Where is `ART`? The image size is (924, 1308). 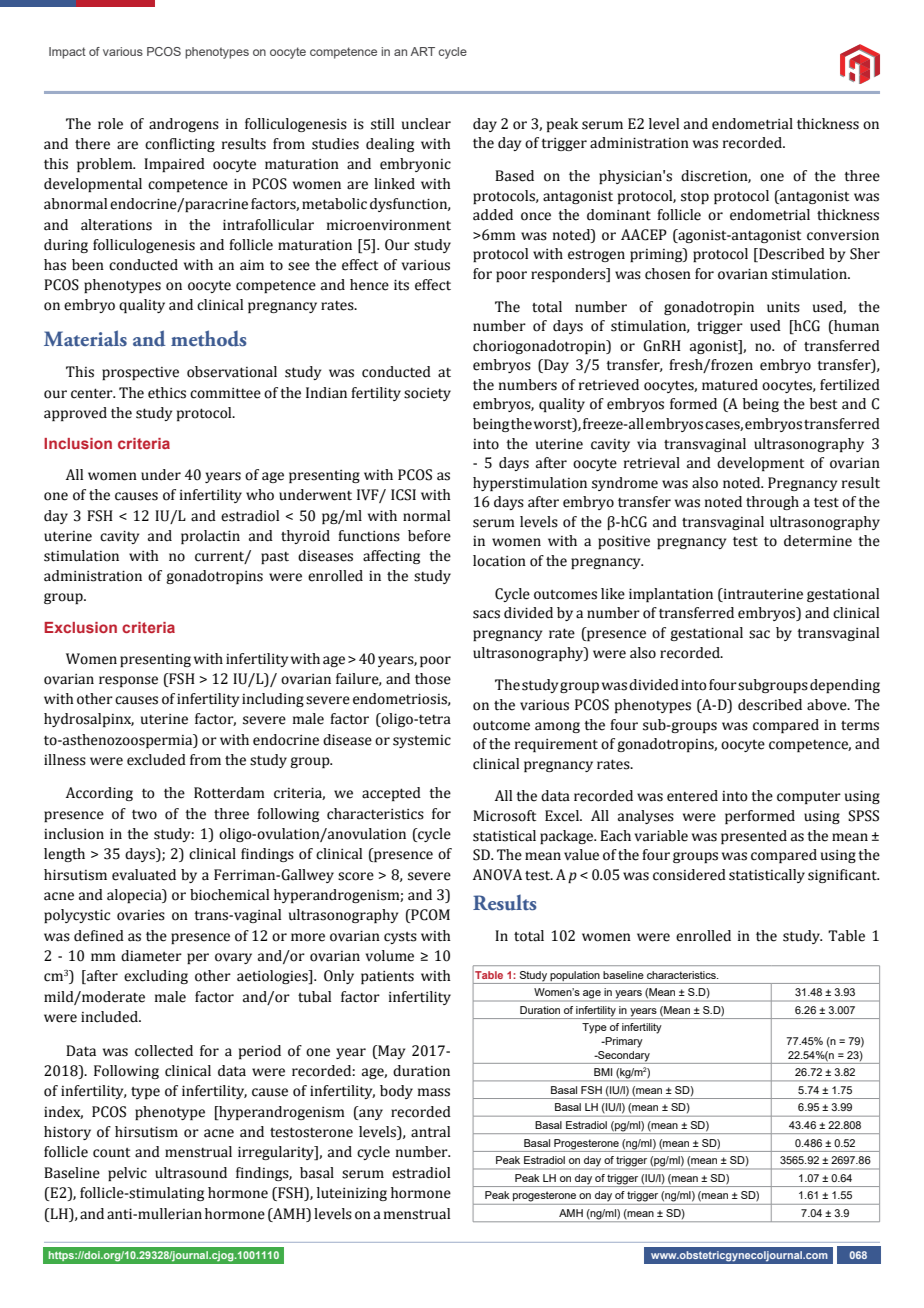
ART is located at coordinates (422, 51).
